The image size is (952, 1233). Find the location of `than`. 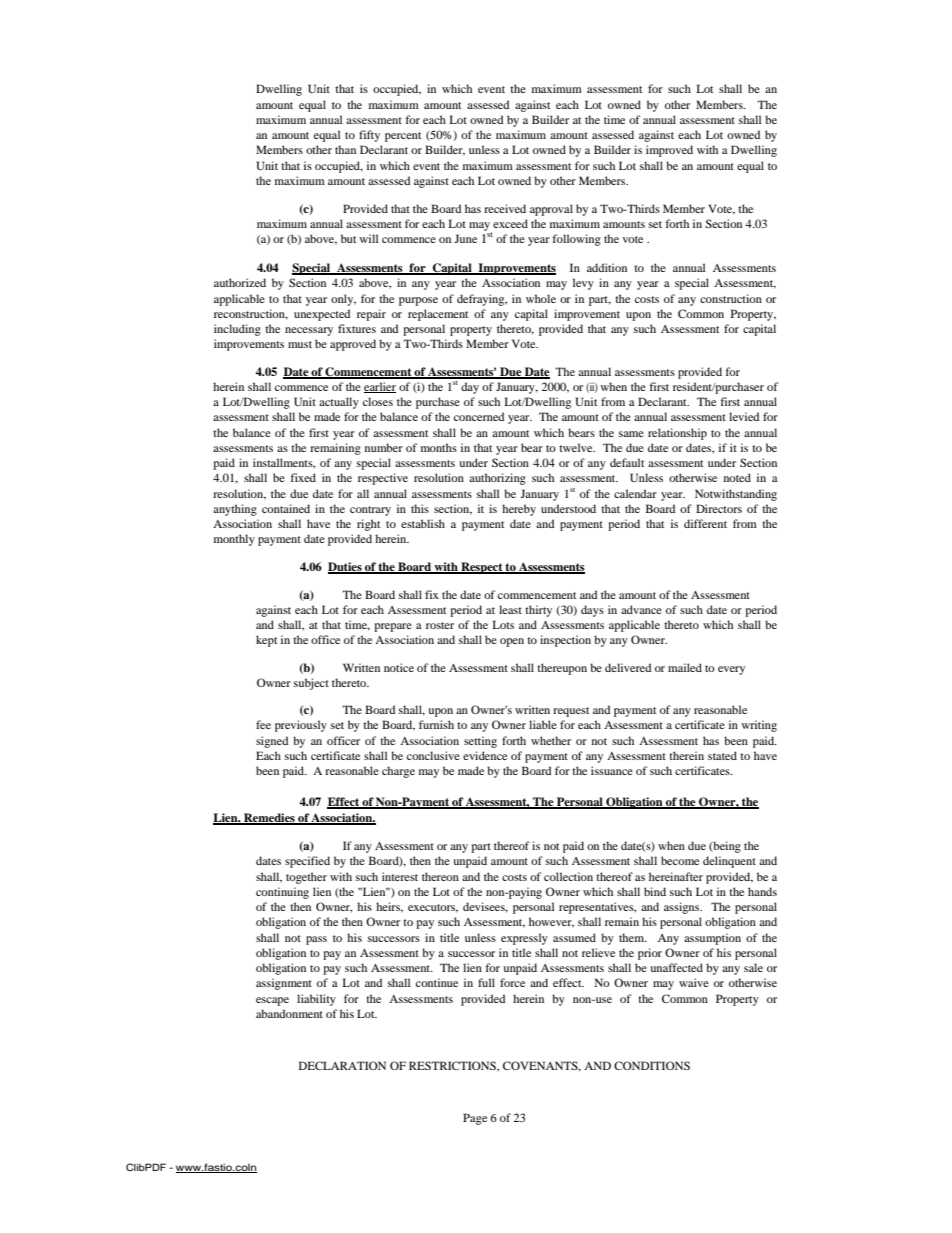

than is located at coordinates (345, 149).
